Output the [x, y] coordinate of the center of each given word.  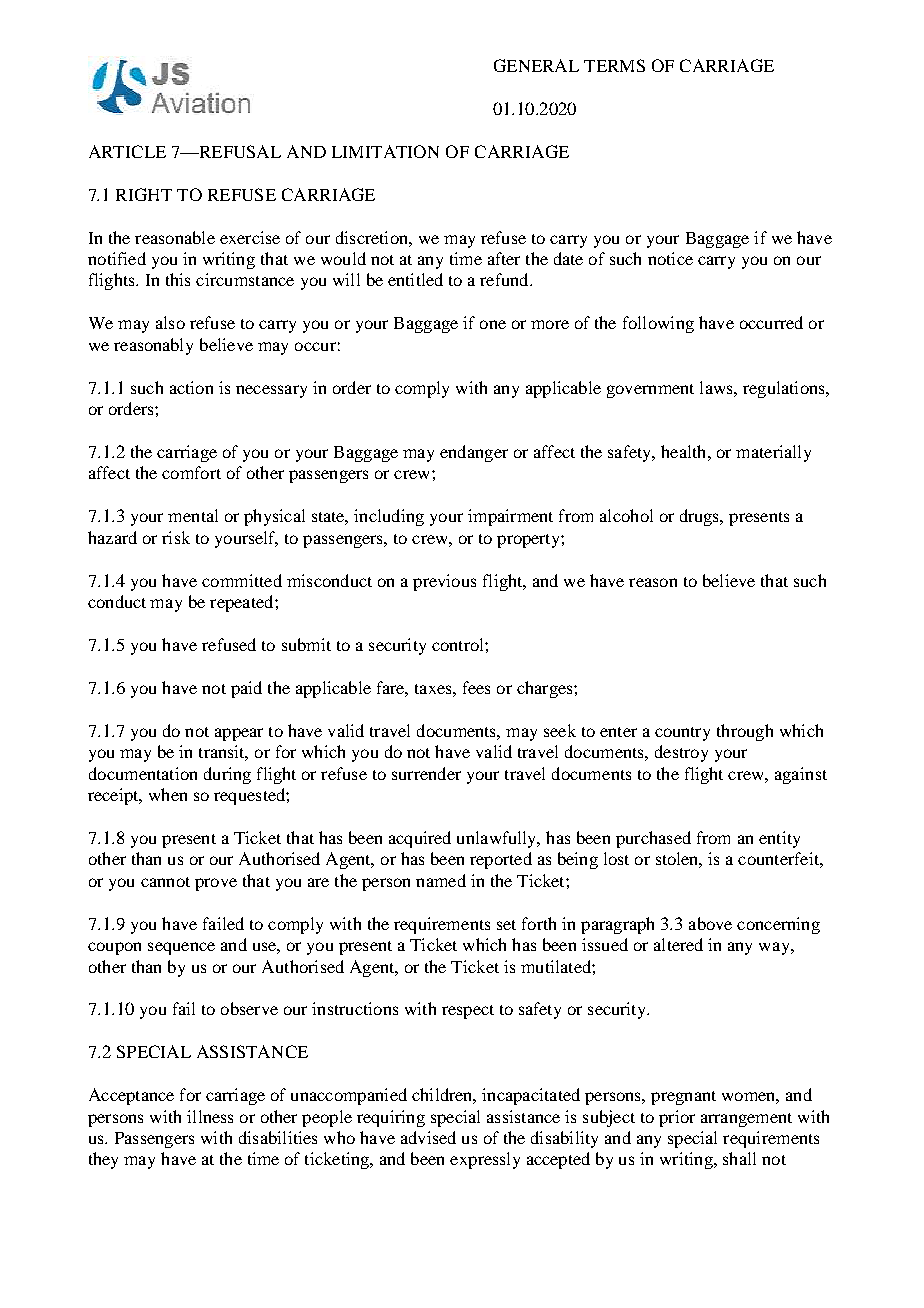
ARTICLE [127, 151]
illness [210, 1116]
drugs [701, 517]
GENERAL [536, 65]
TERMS [614, 65]
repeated [243, 603]
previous [444, 582]
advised [428, 1137]
